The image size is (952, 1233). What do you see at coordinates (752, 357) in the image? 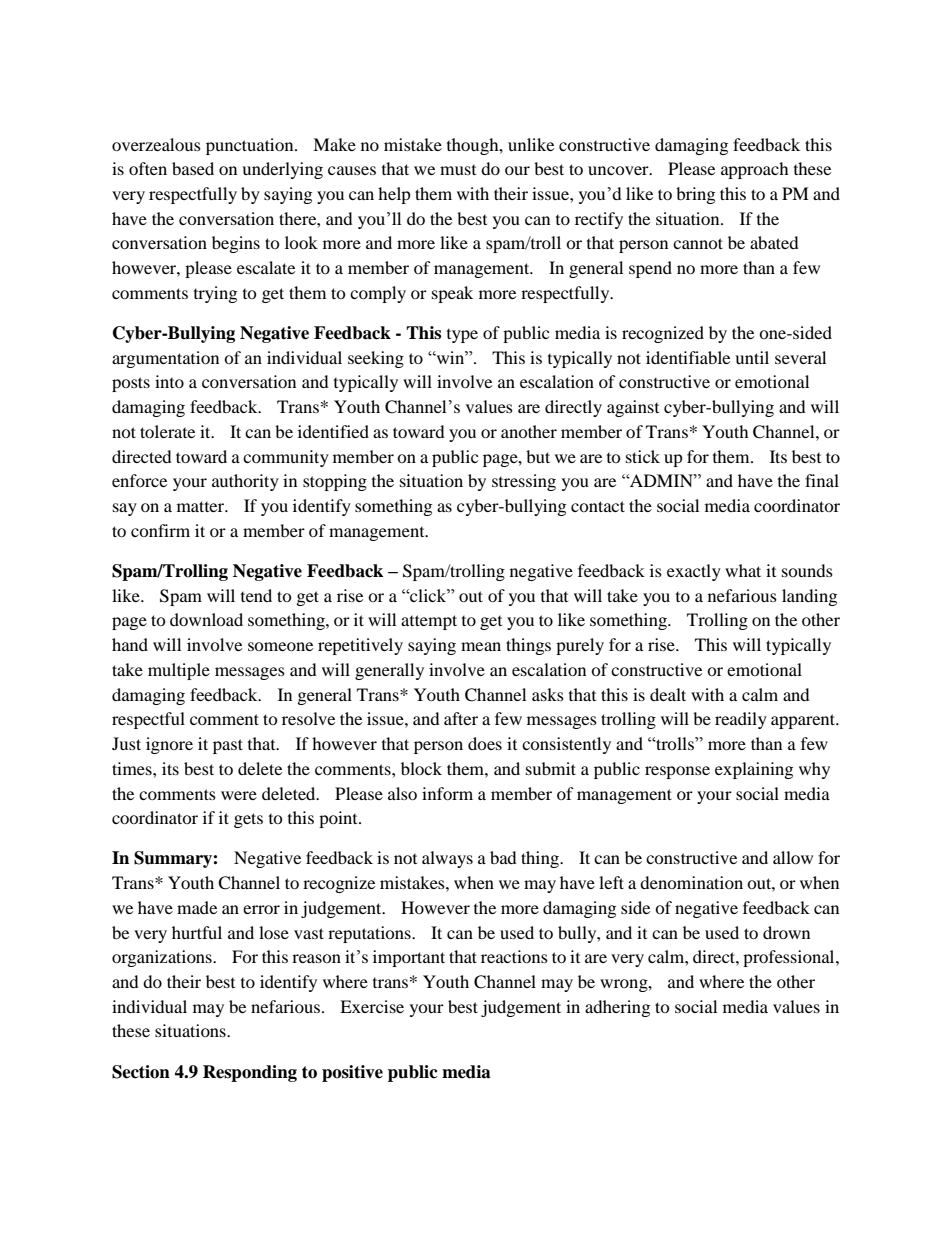
I see `until` at bounding box center [752, 357].
